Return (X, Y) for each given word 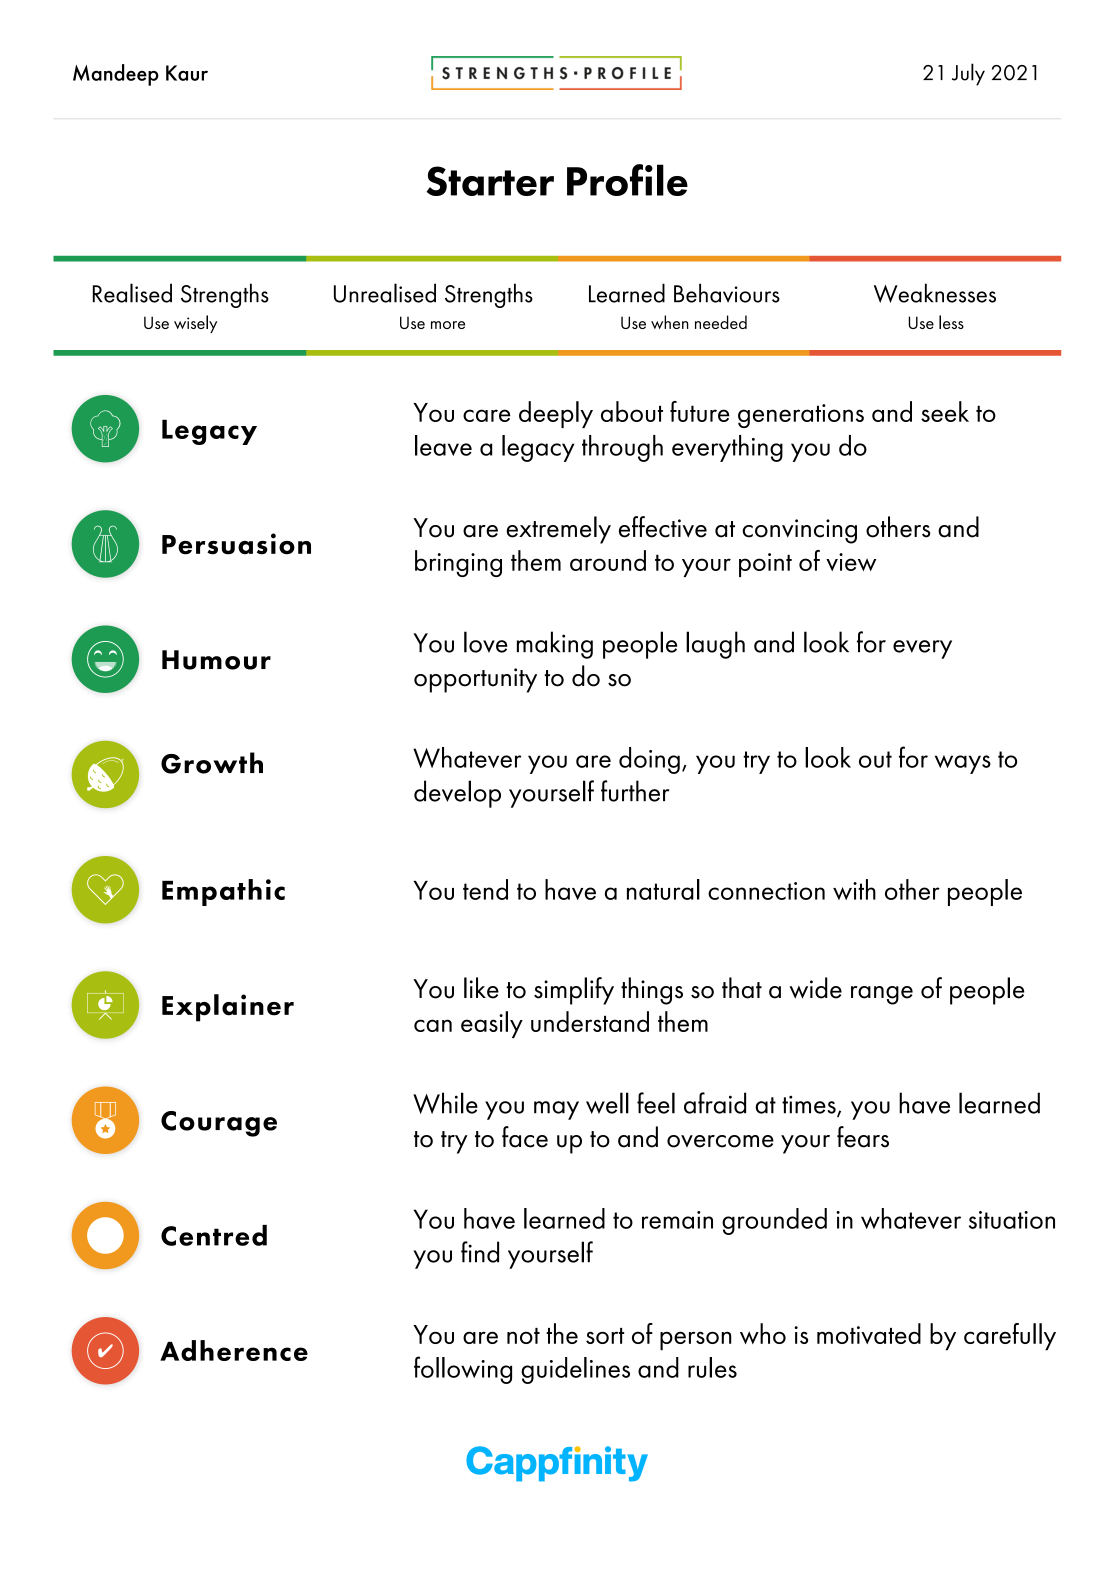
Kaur (187, 73)
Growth (212, 763)
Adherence (234, 1350)
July (968, 74)
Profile (627, 180)
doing (649, 760)
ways (963, 764)
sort (605, 1336)
